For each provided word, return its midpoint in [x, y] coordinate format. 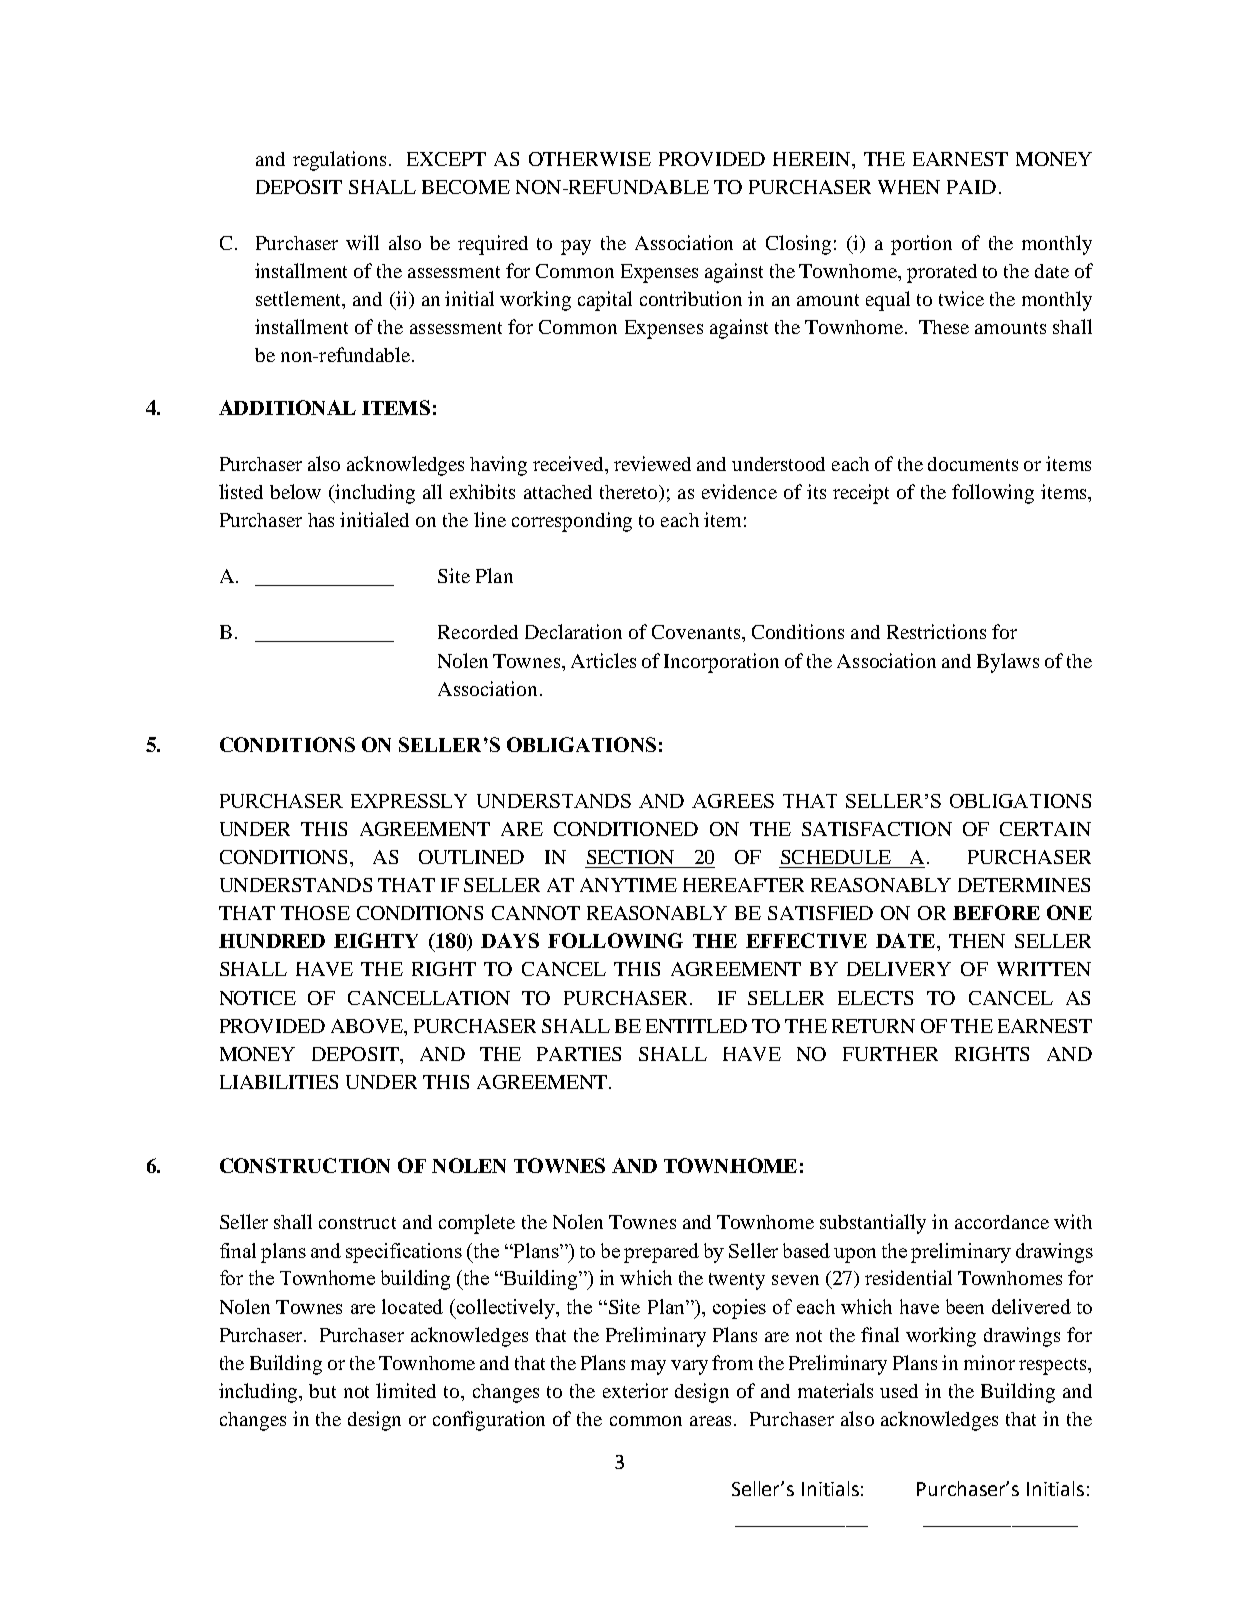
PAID [971, 187]
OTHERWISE [590, 159]
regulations [339, 161]
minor [989, 1362]
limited [406, 1390]
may [648, 1367]
